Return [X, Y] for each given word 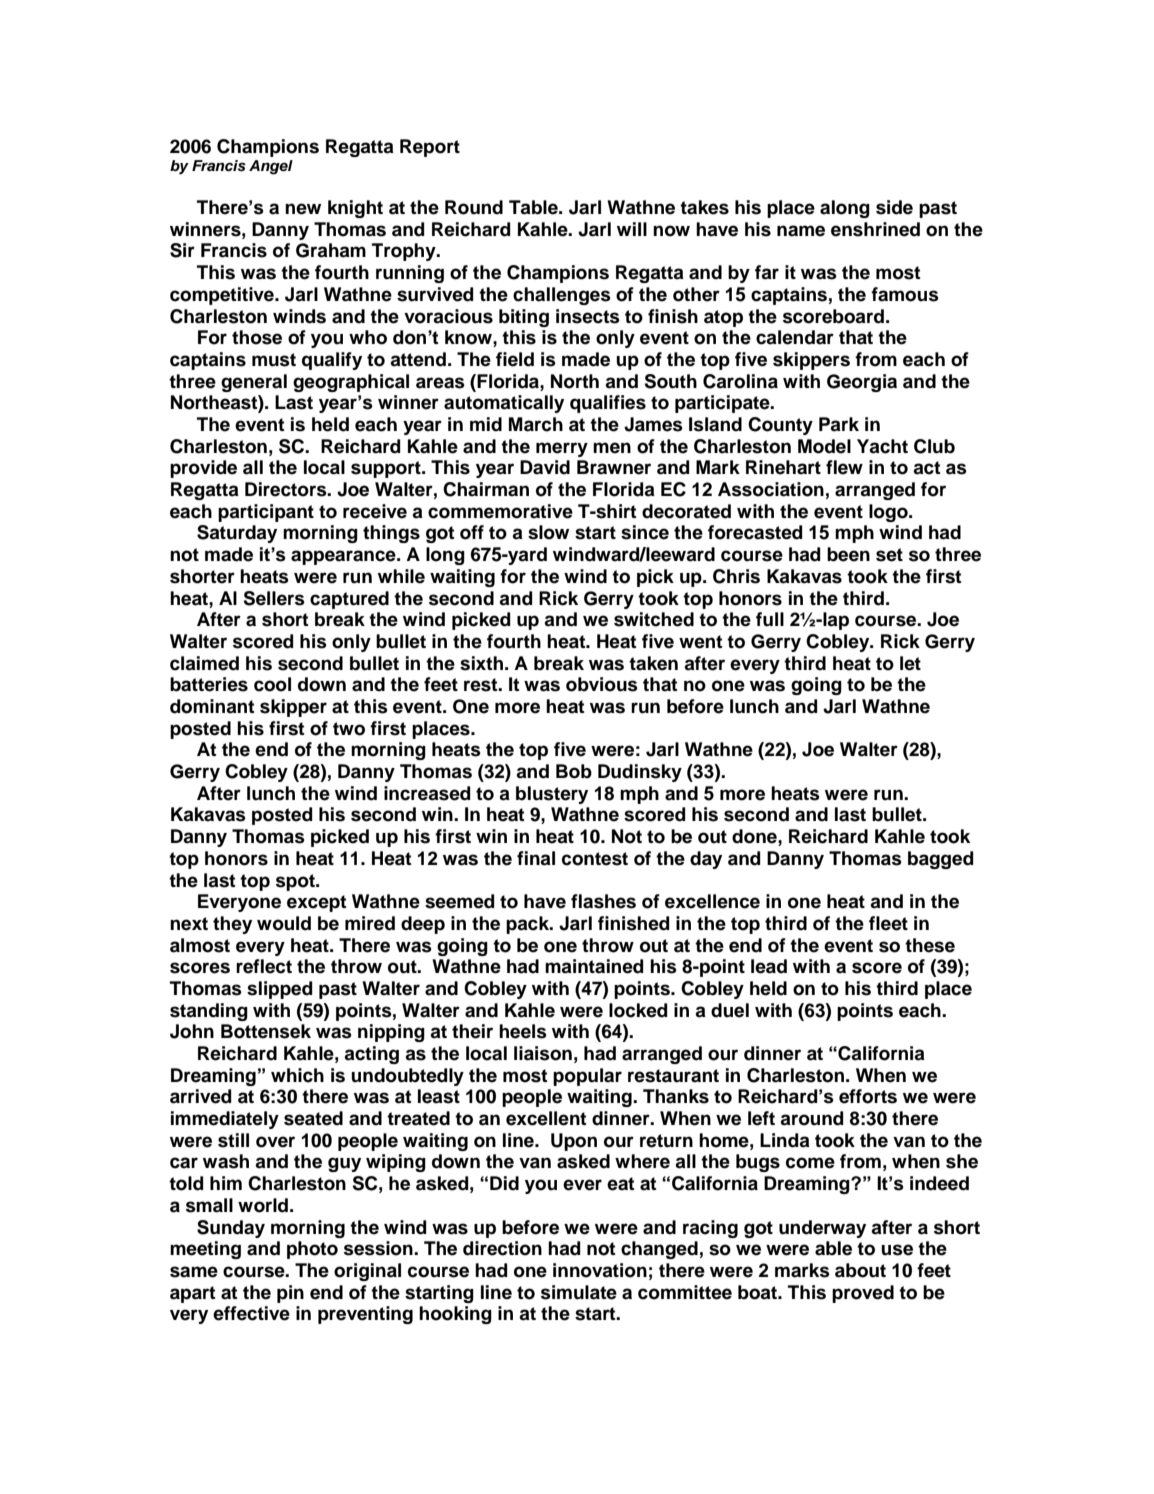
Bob [574, 771]
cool [272, 684]
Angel [271, 167]
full [770, 619]
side [894, 207]
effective [251, 1313]
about [860, 1270]
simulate [579, 1292]
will [632, 229]
